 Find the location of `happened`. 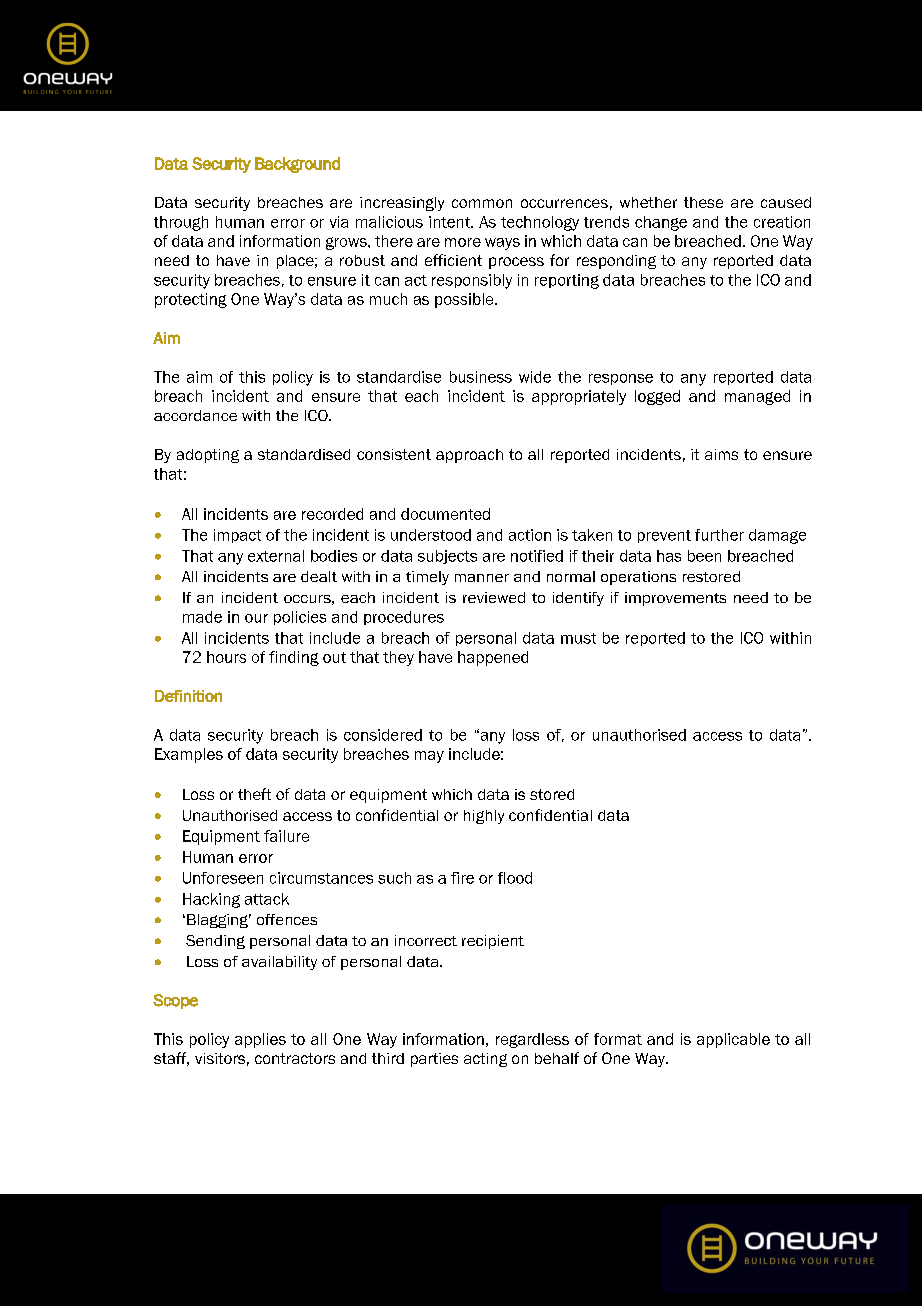

happened is located at coordinates (493, 658).
